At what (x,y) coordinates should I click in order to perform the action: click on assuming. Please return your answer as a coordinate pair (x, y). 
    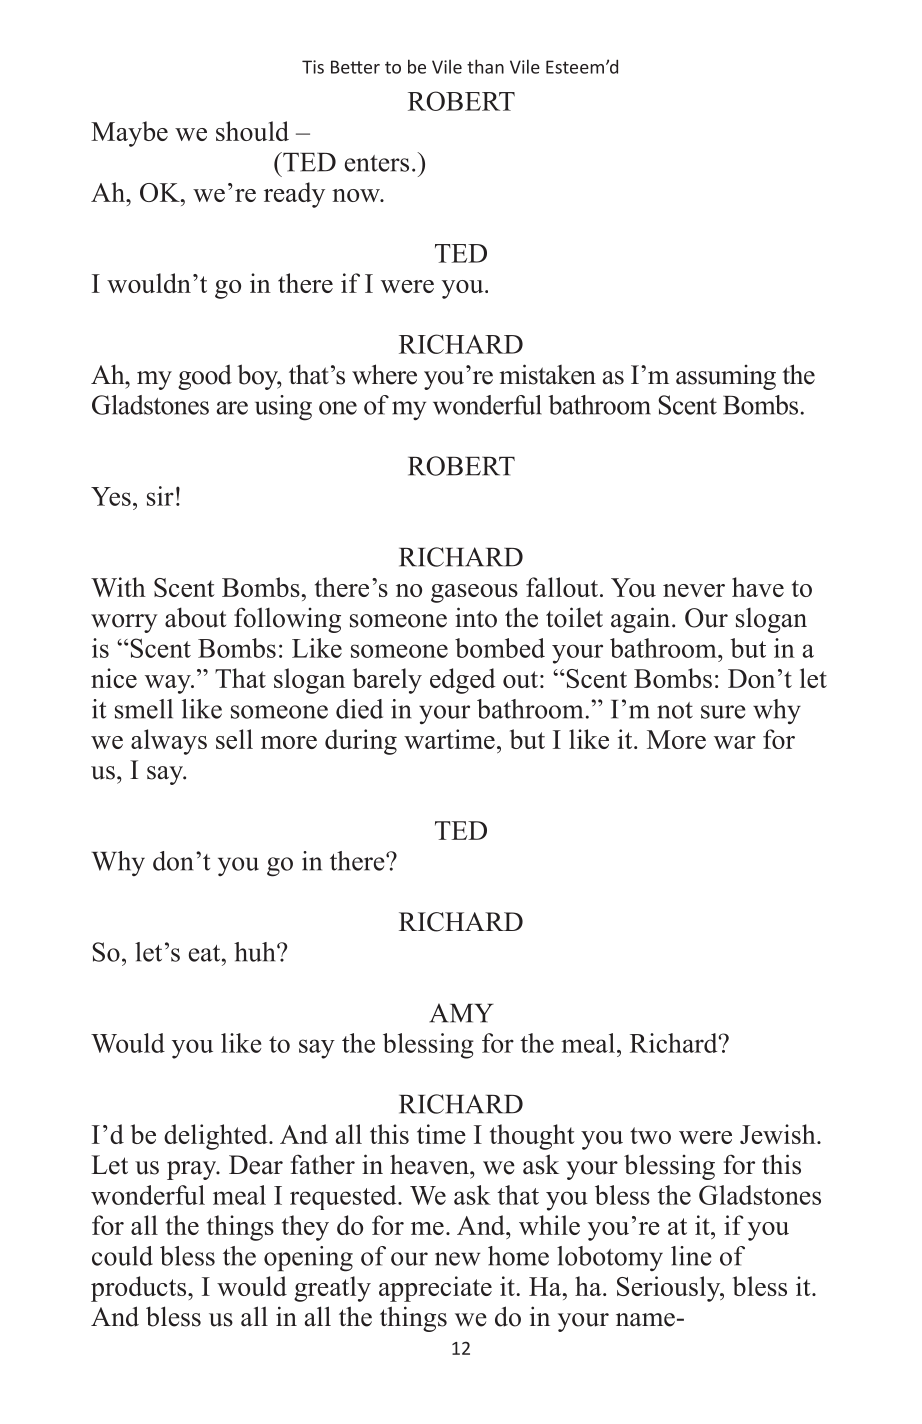
    Looking at the image, I should click on (726, 377).
